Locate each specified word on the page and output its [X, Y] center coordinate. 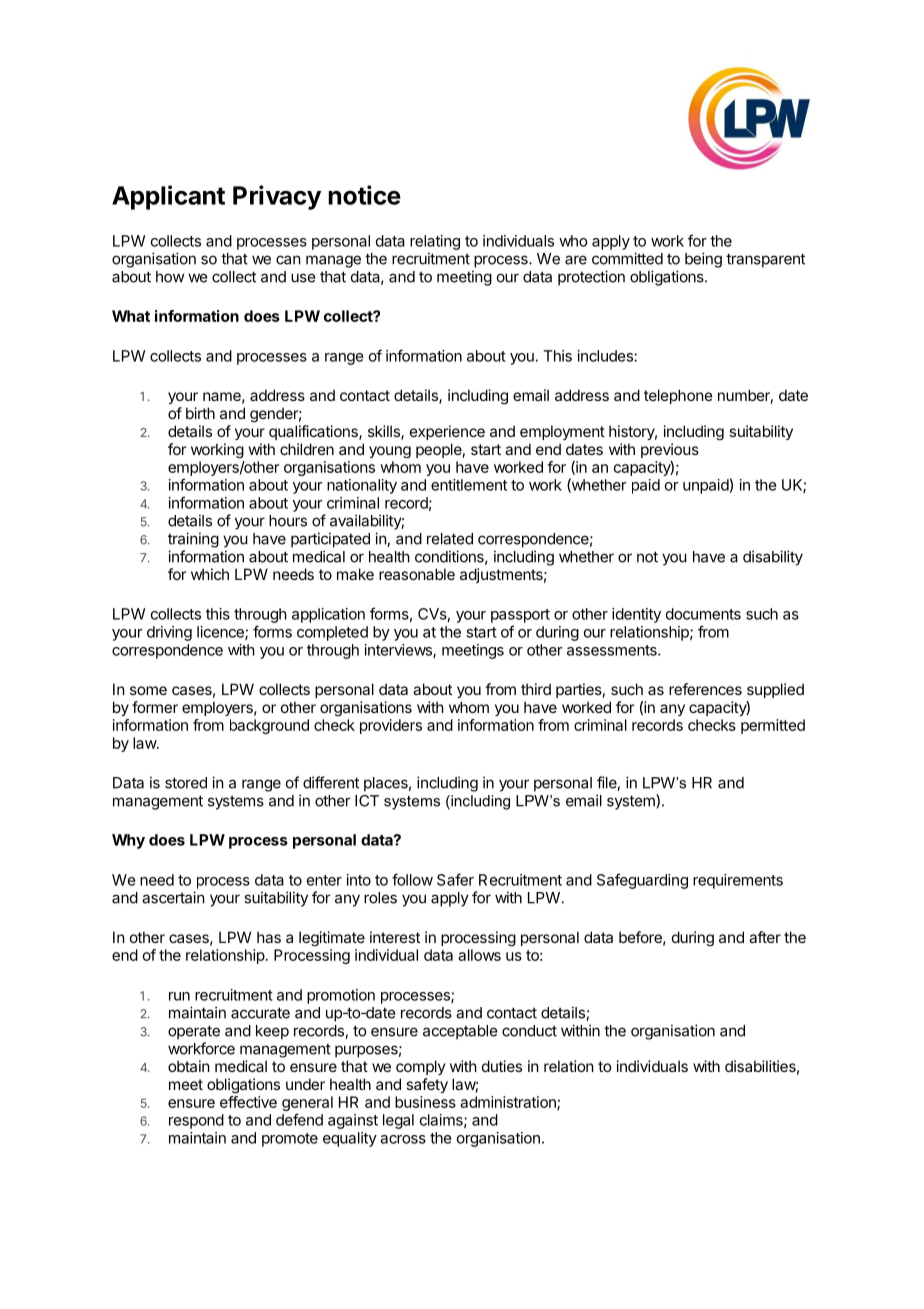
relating [435, 242]
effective [248, 1102]
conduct [529, 1031]
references [705, 689]
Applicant [168, 197]
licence [221, 633]
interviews [399, 651]
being [703, 260]
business [425, 1102]
